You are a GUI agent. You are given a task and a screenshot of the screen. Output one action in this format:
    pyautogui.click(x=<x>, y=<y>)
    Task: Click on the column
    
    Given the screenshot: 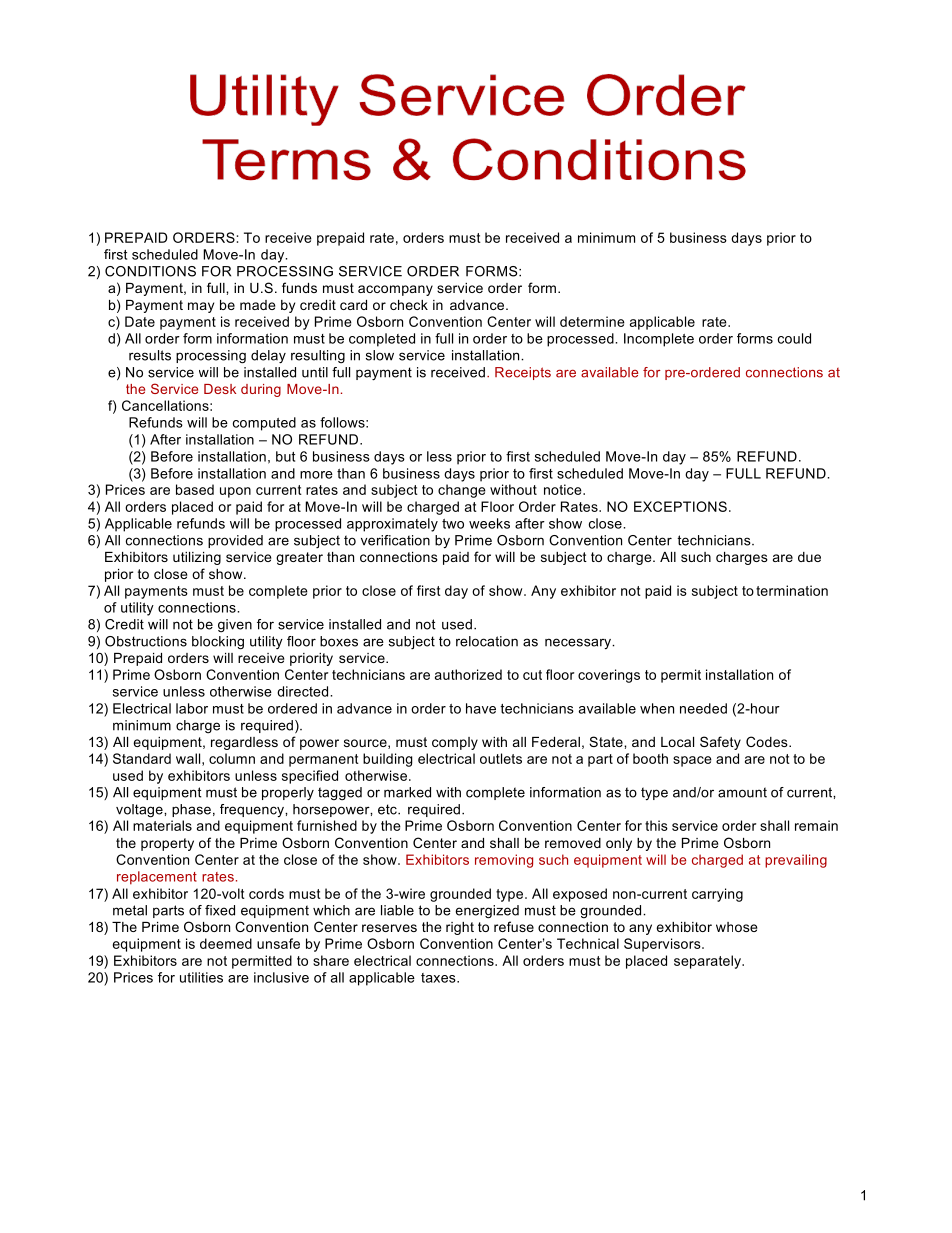 What is the action you would take?
    pyautogui.click(x=232, y=758)
